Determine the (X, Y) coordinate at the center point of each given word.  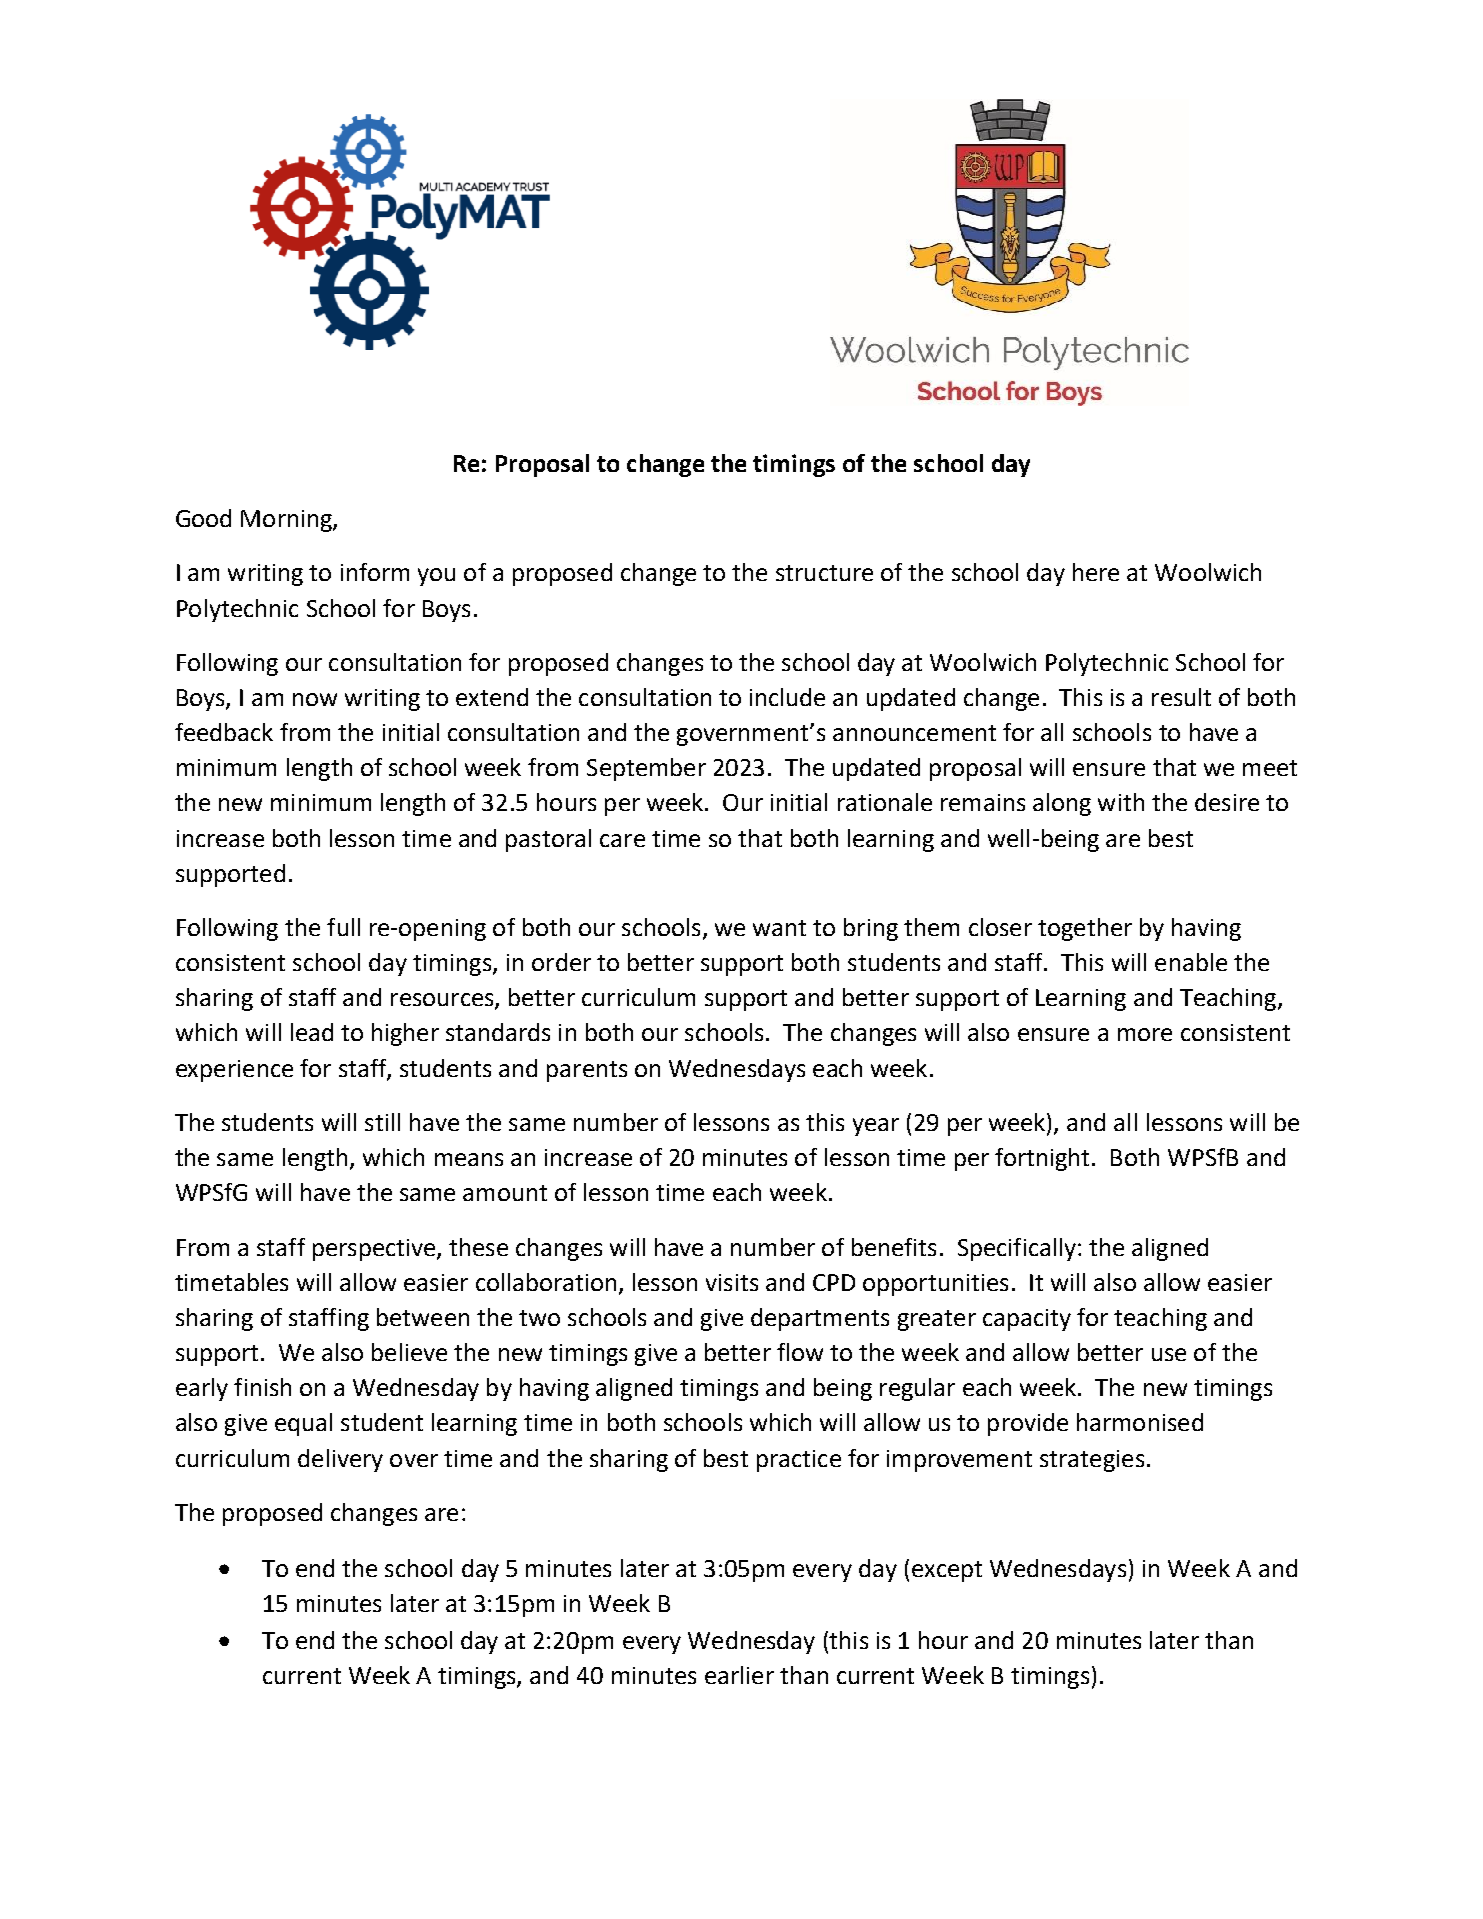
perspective (375, 1250)
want (779, 928)
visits (732, 1282)
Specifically (1017, 1249)
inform (375, 572)
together (1085, 929)
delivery (340, 1460)
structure (824, 573)
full (343, 927)
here (1096, 572)
